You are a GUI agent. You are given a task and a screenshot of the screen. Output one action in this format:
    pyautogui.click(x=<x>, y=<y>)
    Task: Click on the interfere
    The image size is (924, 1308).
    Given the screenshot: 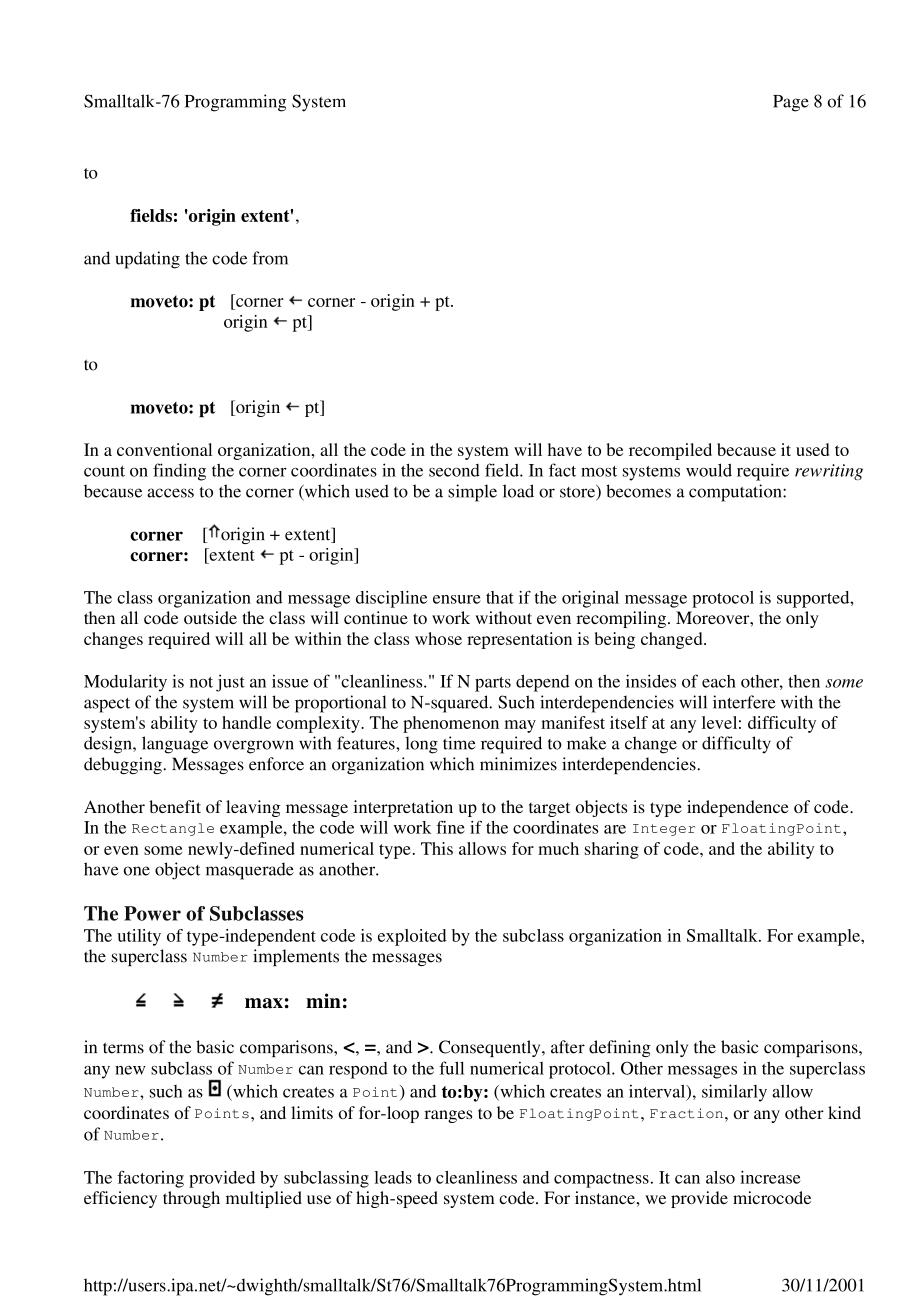 What is the action you would take?
    pyautogui.click(x=744, y=702)
